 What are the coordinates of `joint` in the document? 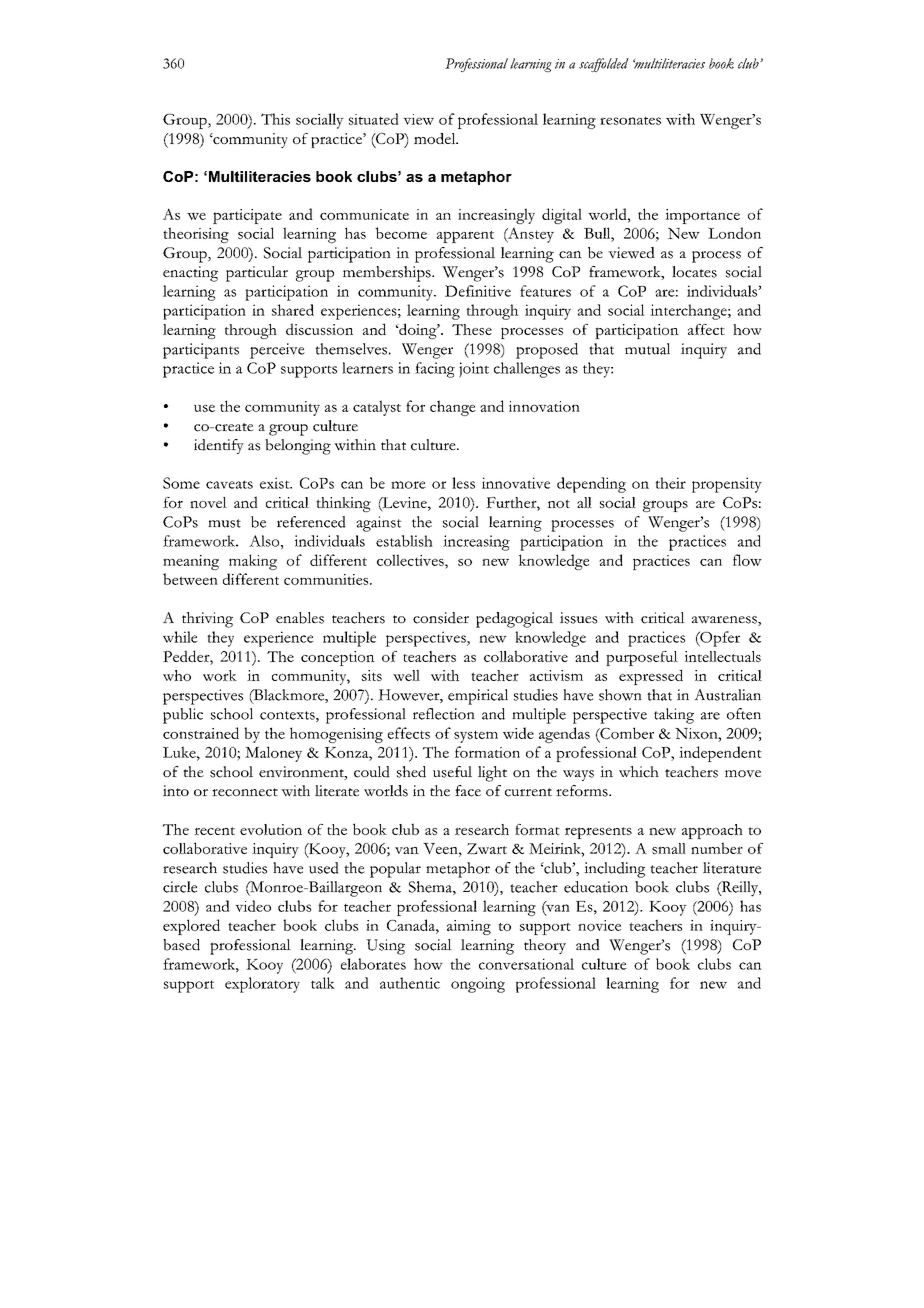 It's located at (474, 370).
